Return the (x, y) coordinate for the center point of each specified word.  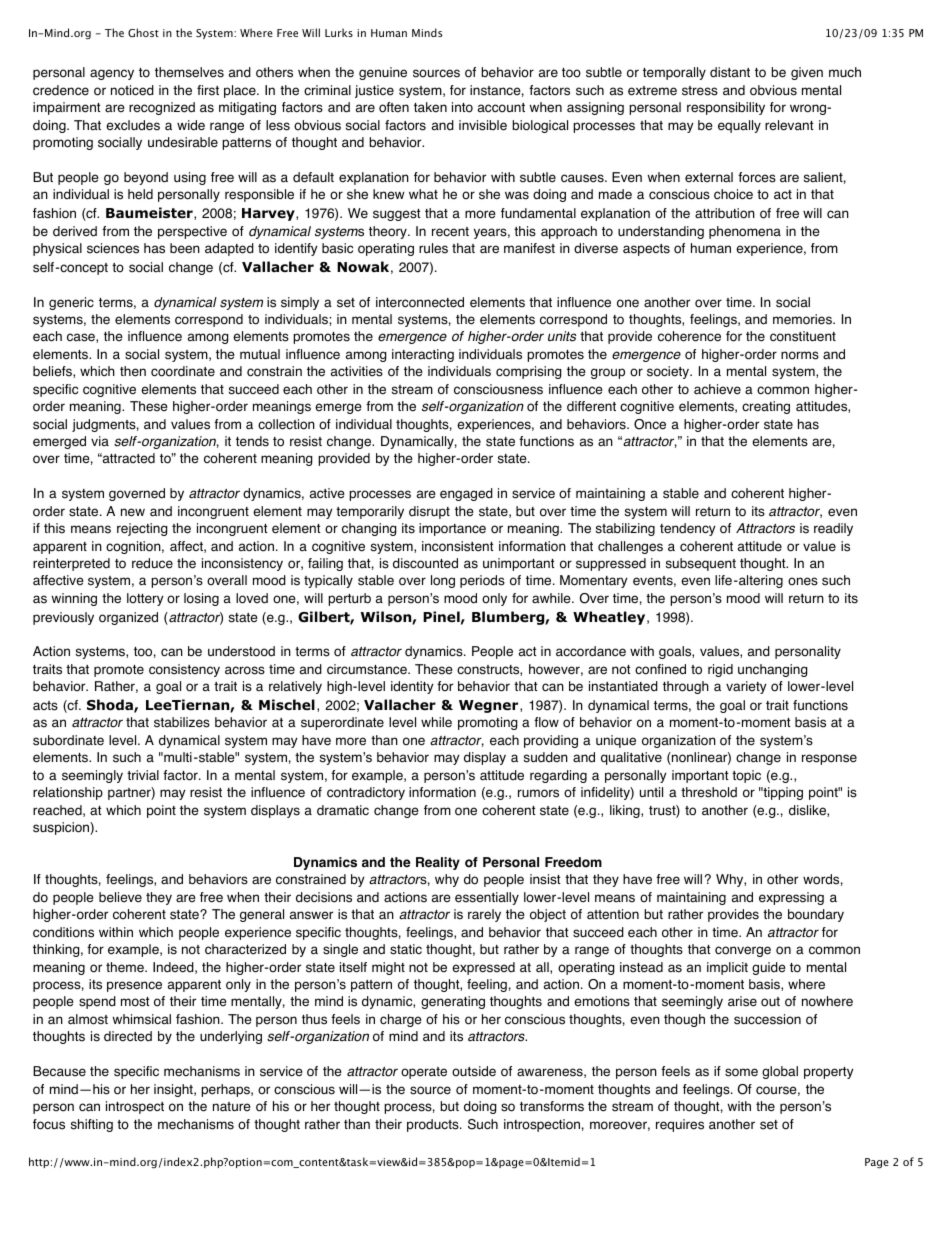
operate (424, 1073)
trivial (143, 775)
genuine (383, 73)
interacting (423, 355)
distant (730, 72)
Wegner (490, 706)
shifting (92, 1125)
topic (746, 776)
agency (112, 74)
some (741, 1072)
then (133, 371)
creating (766, 407)
